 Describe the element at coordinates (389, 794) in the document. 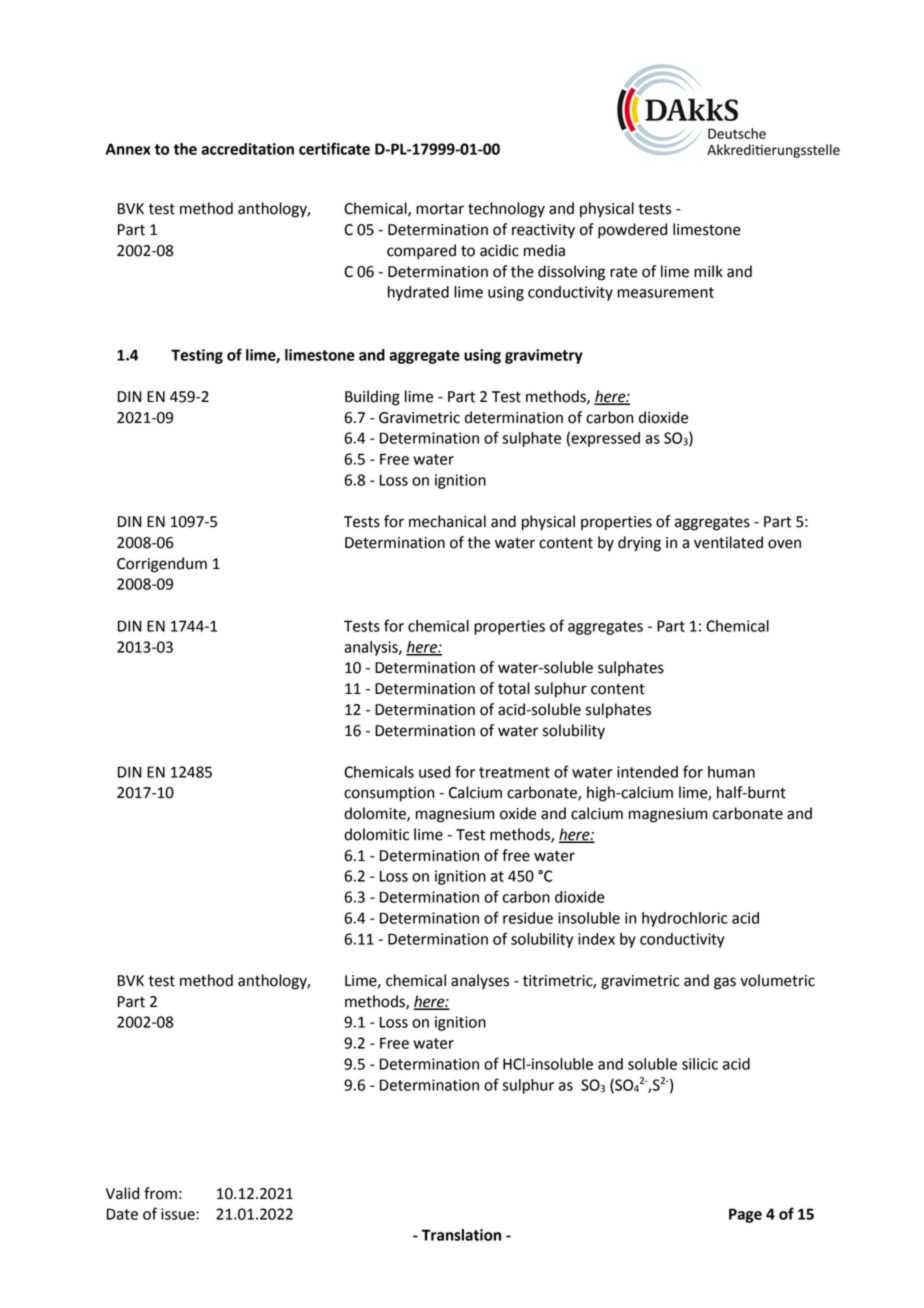

I see `consumption` at that location.
